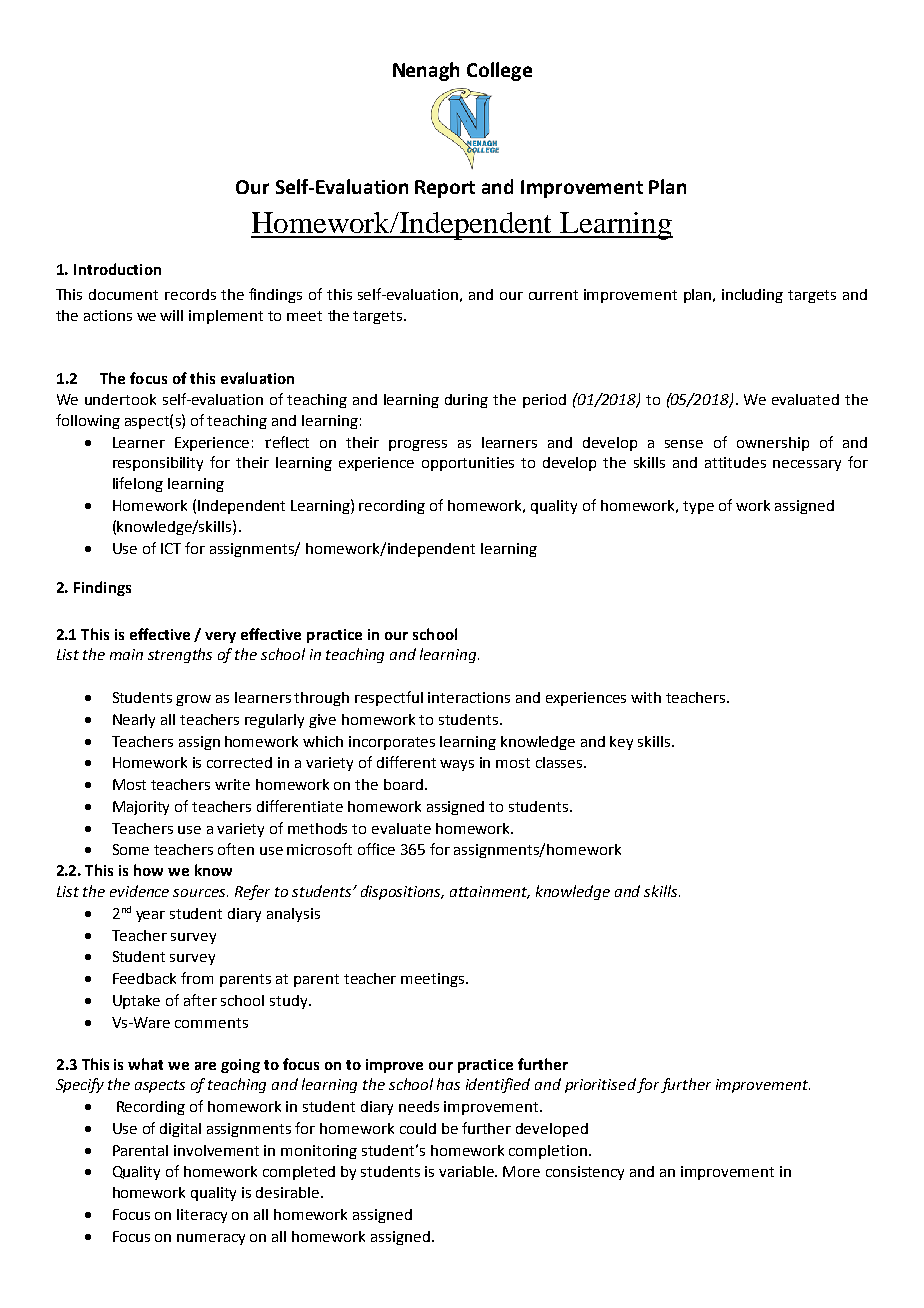 The height and width of the screenshot is (1308, 924). What do you see at coordinates (646, 697) in the screenshot?
I see `with` at bounding box center [646, 697].
